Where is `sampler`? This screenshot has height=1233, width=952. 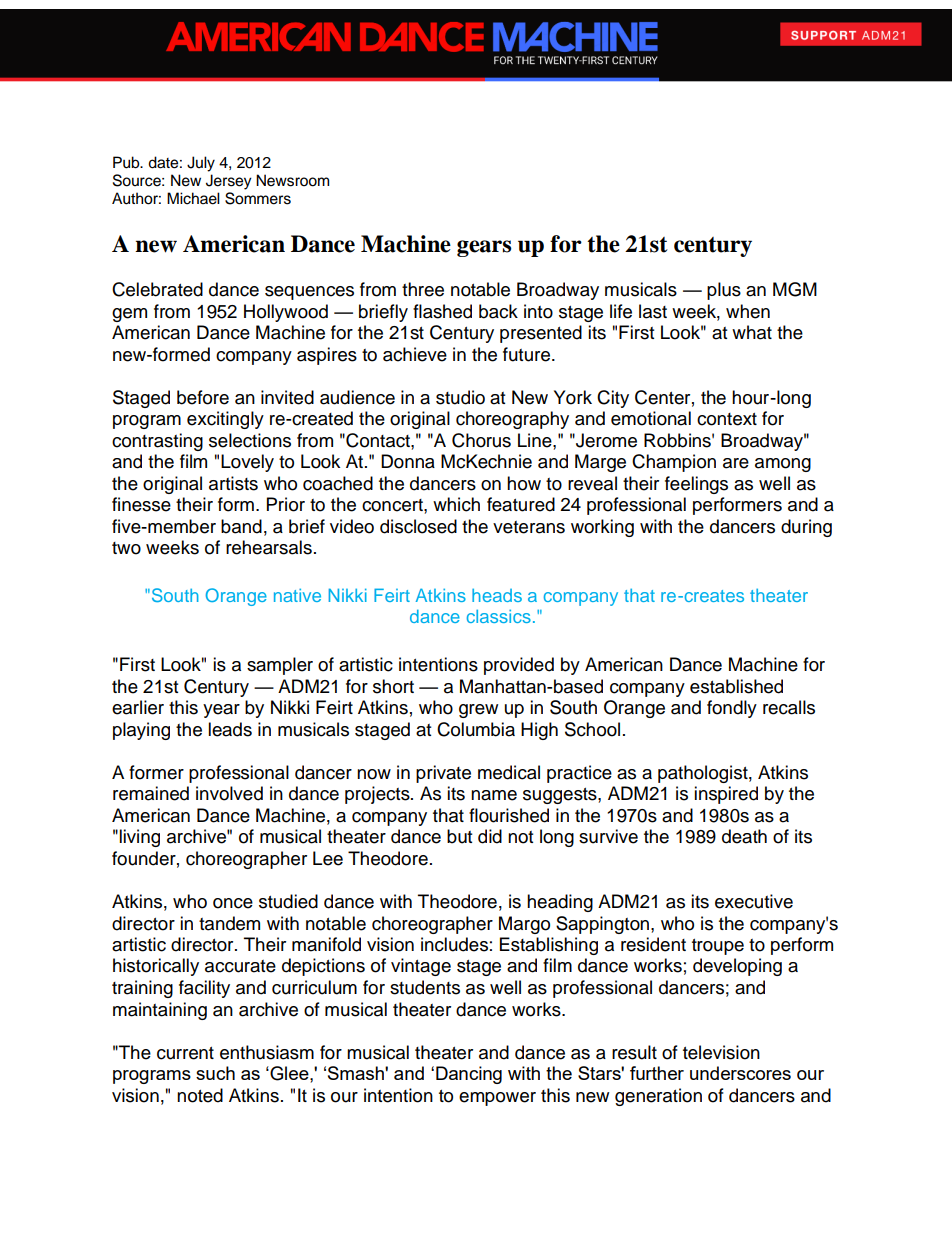
sampler is located at coordinates (280, 666).
